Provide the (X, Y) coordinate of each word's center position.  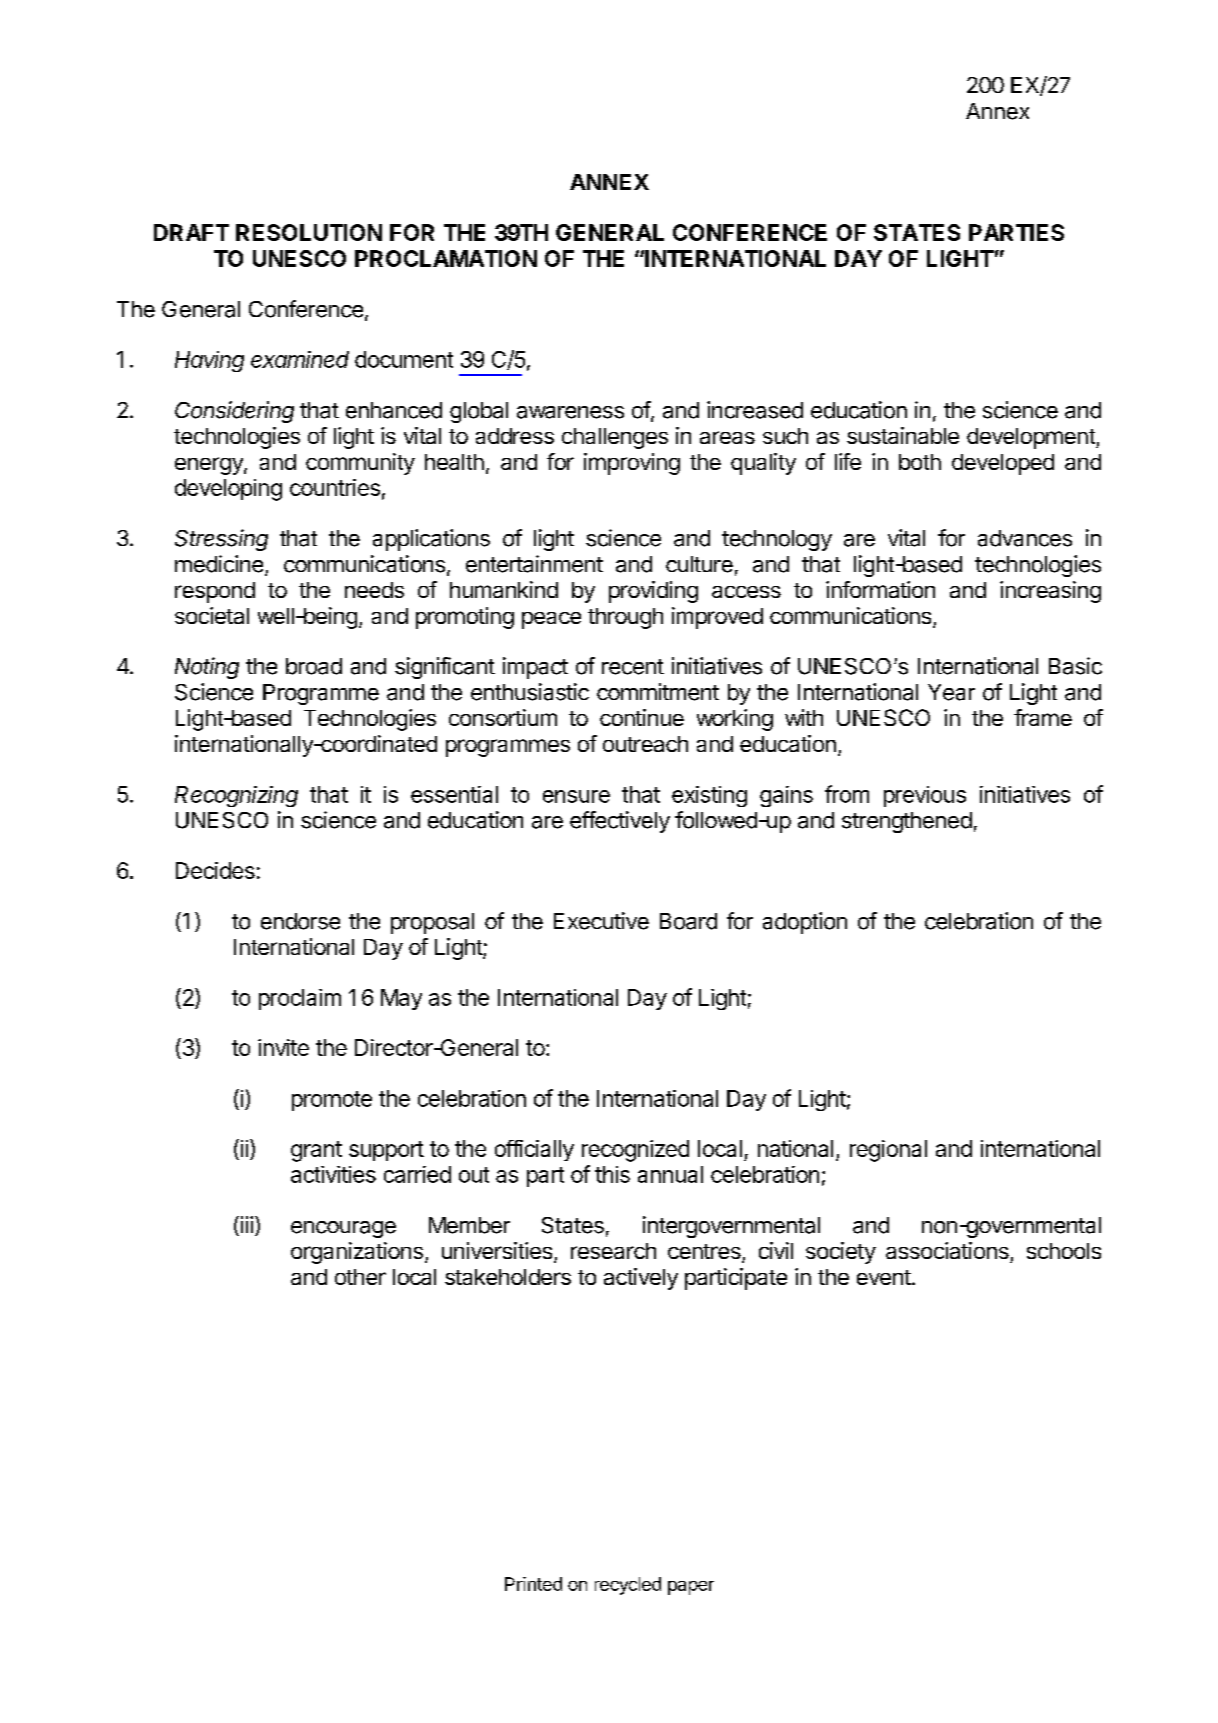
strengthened (907, 822)
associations (947, 1250)
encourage (343, 1229)
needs (374, 590)
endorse (300, 921)
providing (653, 592)
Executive (601, 921)
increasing (1050, 592)
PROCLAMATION (446, 258)
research (613, 1251)
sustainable (903, 435)
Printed (533, 1584)
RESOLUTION (309, 232)
